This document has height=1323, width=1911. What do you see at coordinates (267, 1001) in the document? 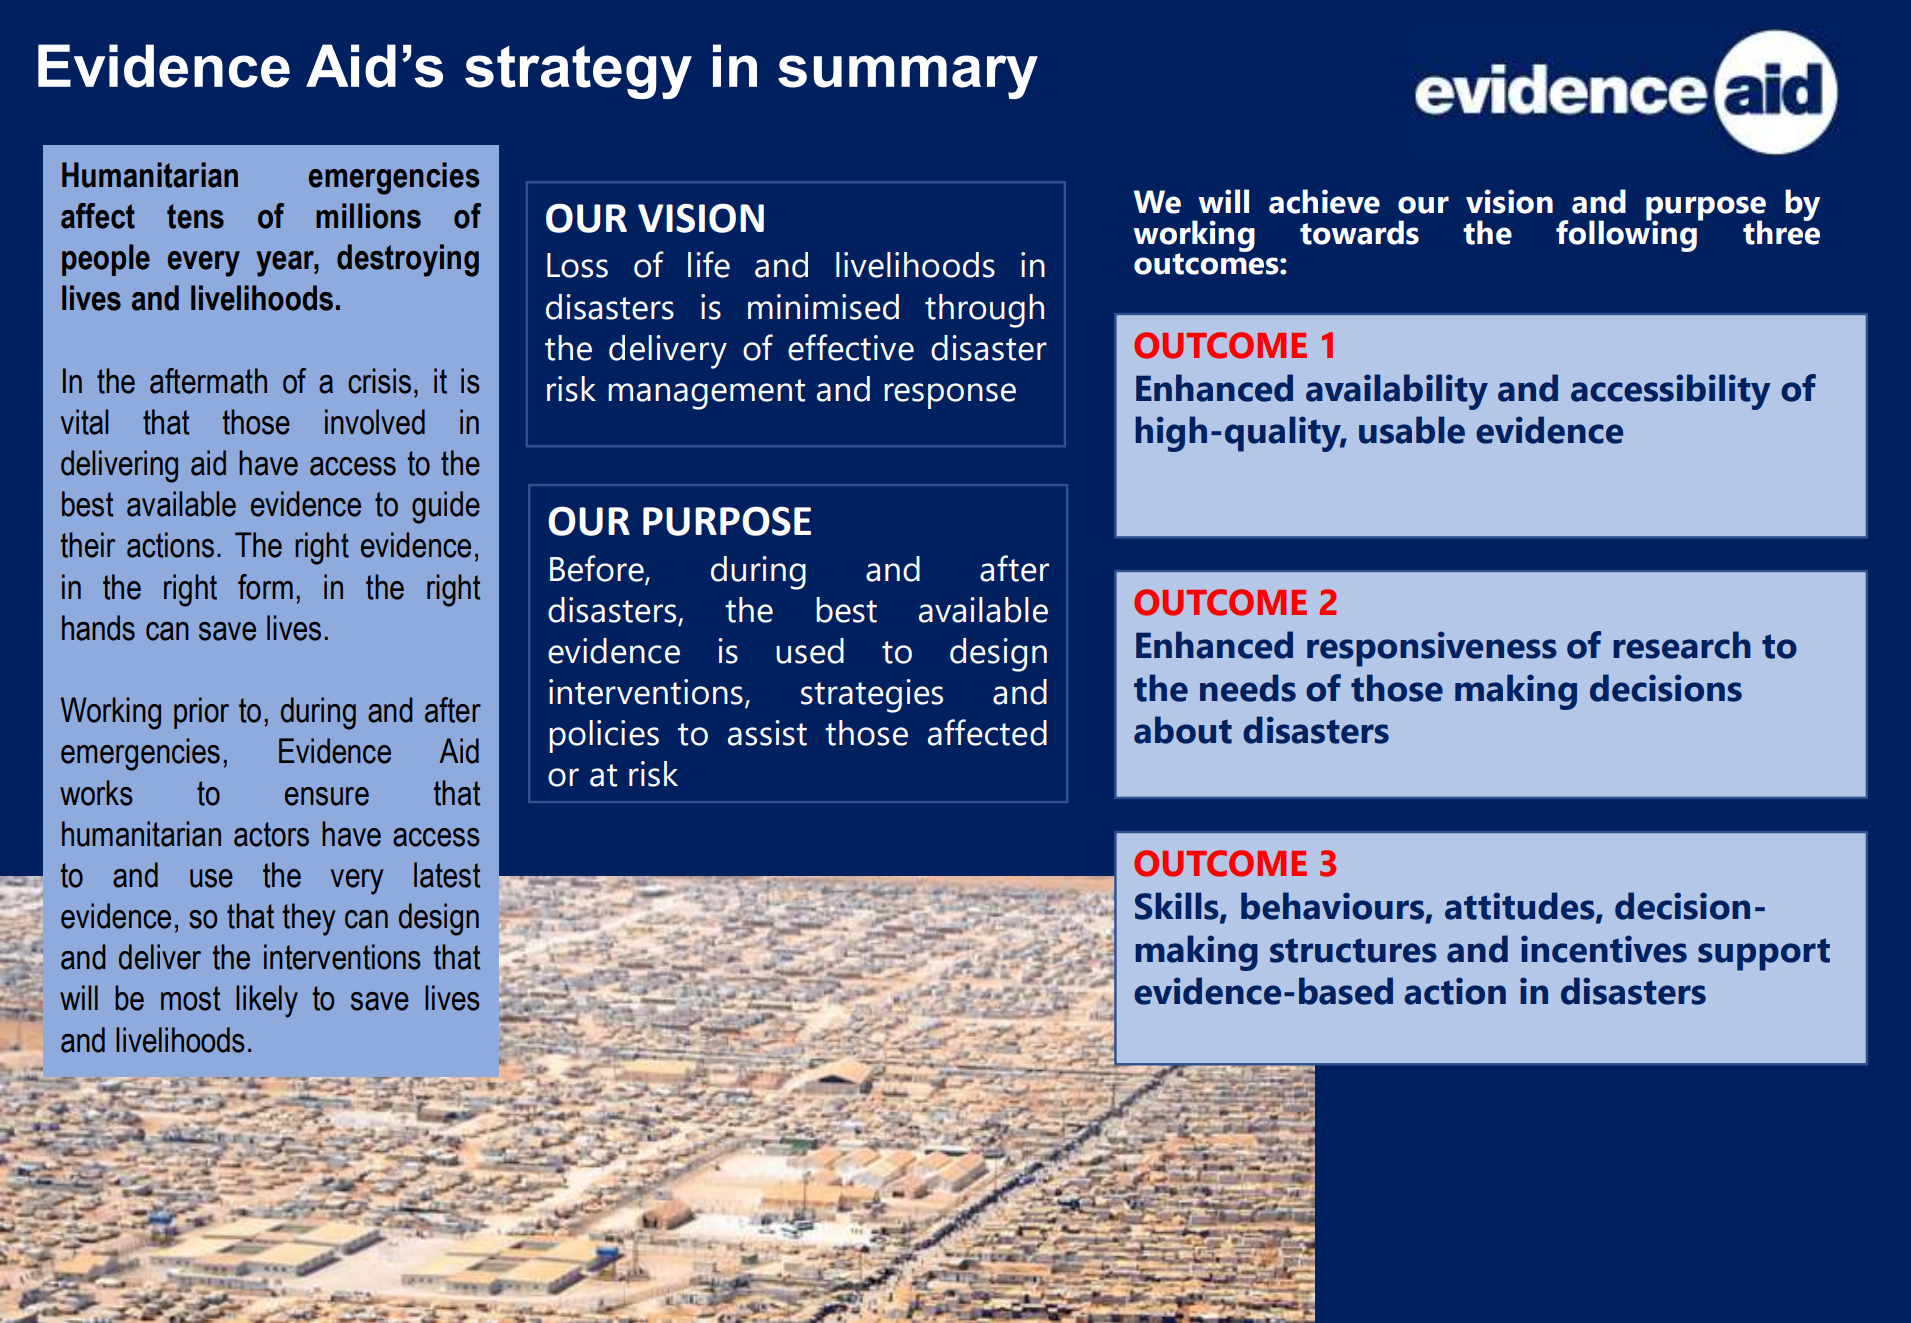
I see `likely` at bounding box center [267, 1001].
